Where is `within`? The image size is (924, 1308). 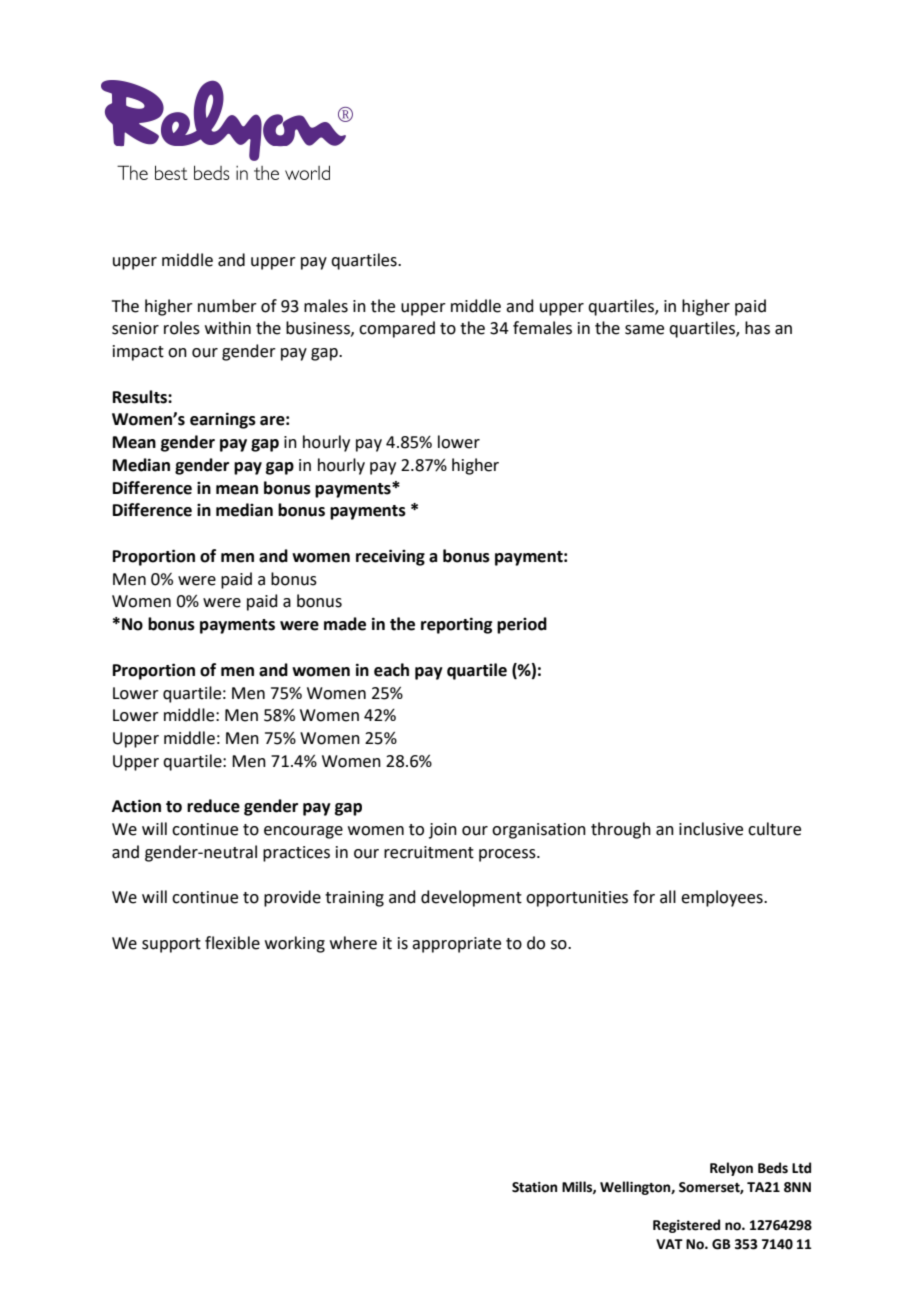 within is located at coordinates (228, 328).
